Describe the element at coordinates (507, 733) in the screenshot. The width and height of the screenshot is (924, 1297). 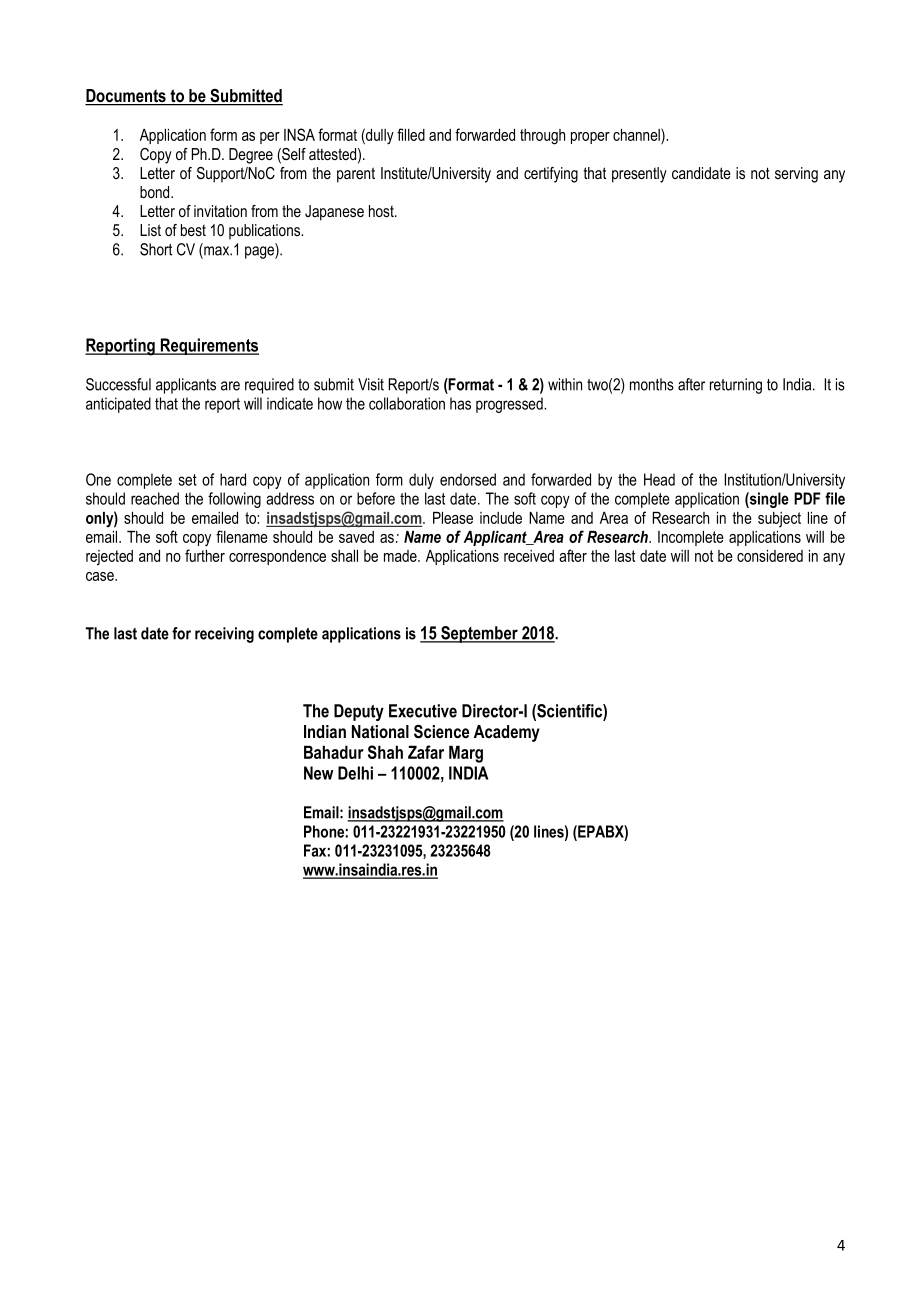
I see `Academy` at that location.
